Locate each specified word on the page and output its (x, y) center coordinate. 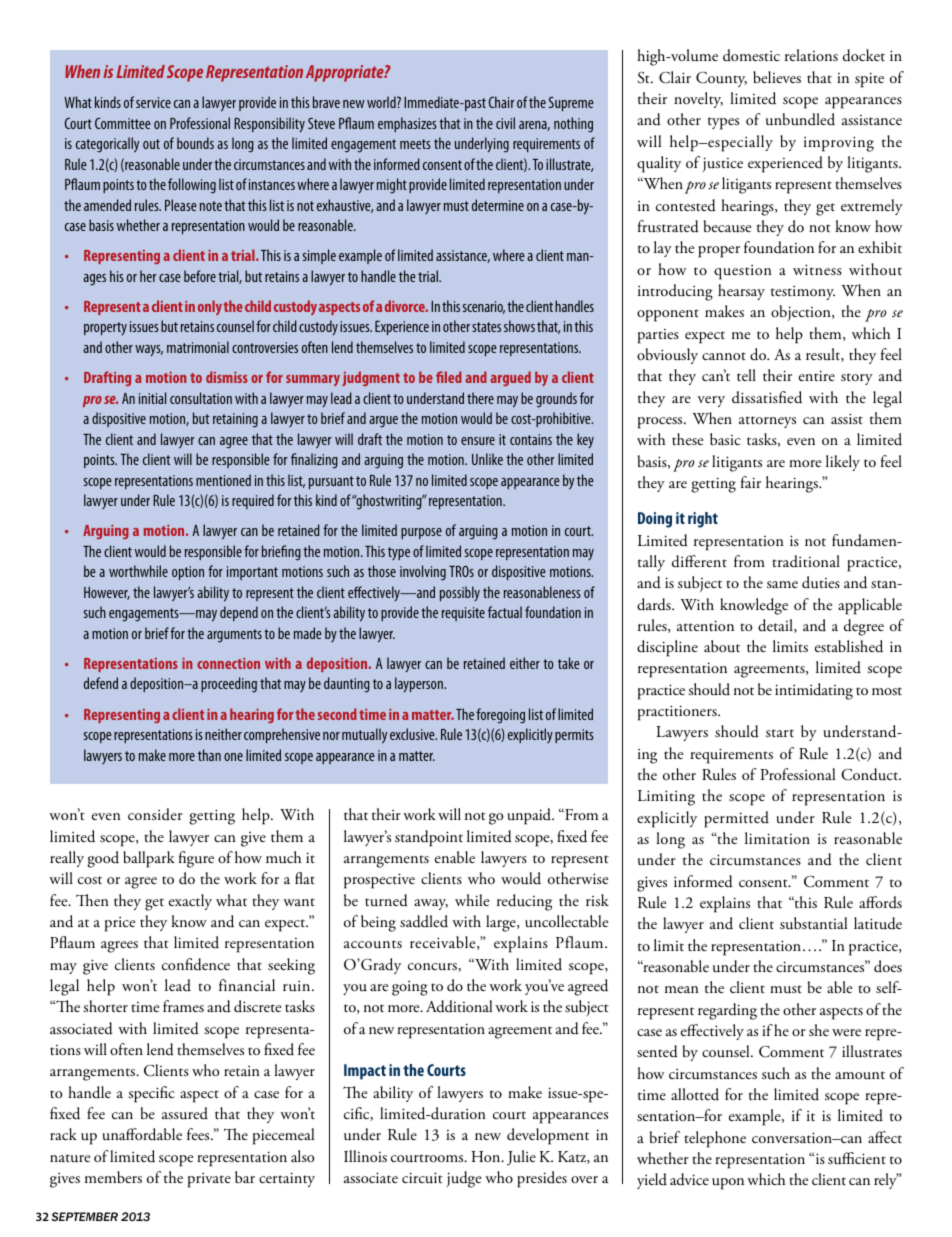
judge (463, 1179)
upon (728, 1184)
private (209, 1180)
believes (777, 77)
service (153, 102)
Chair (502, 102)
